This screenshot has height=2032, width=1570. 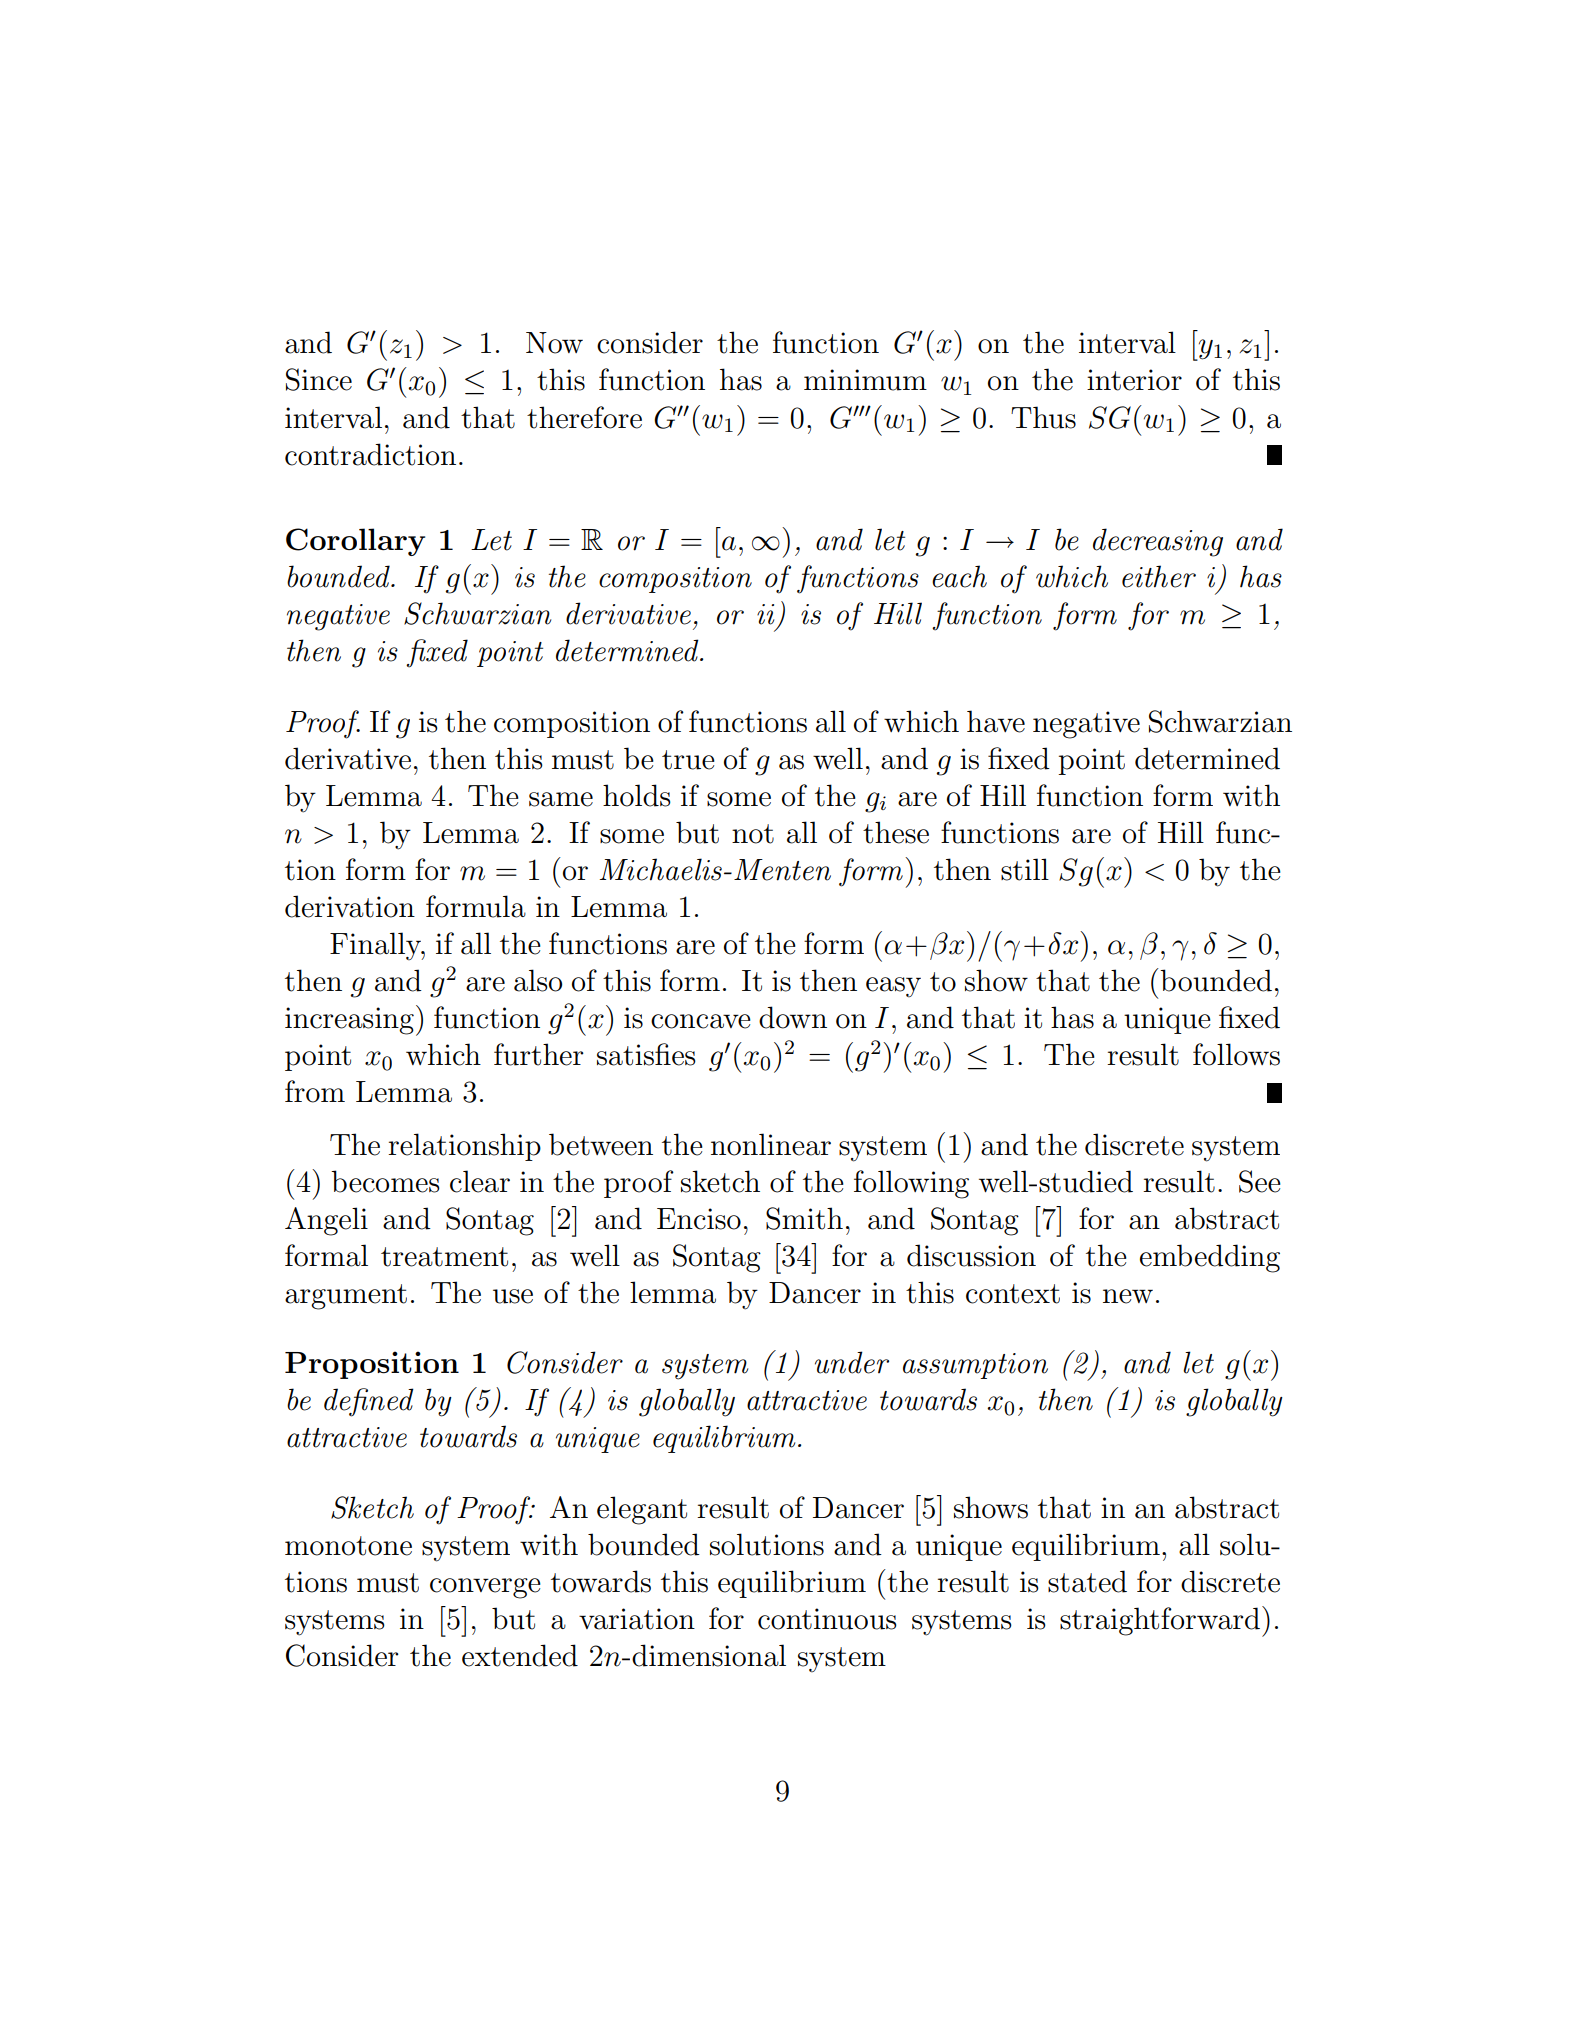 What do you see at coordinates (1134, 380) in the screenshot?
I see `interior` at bounding box center [1134, 380].
